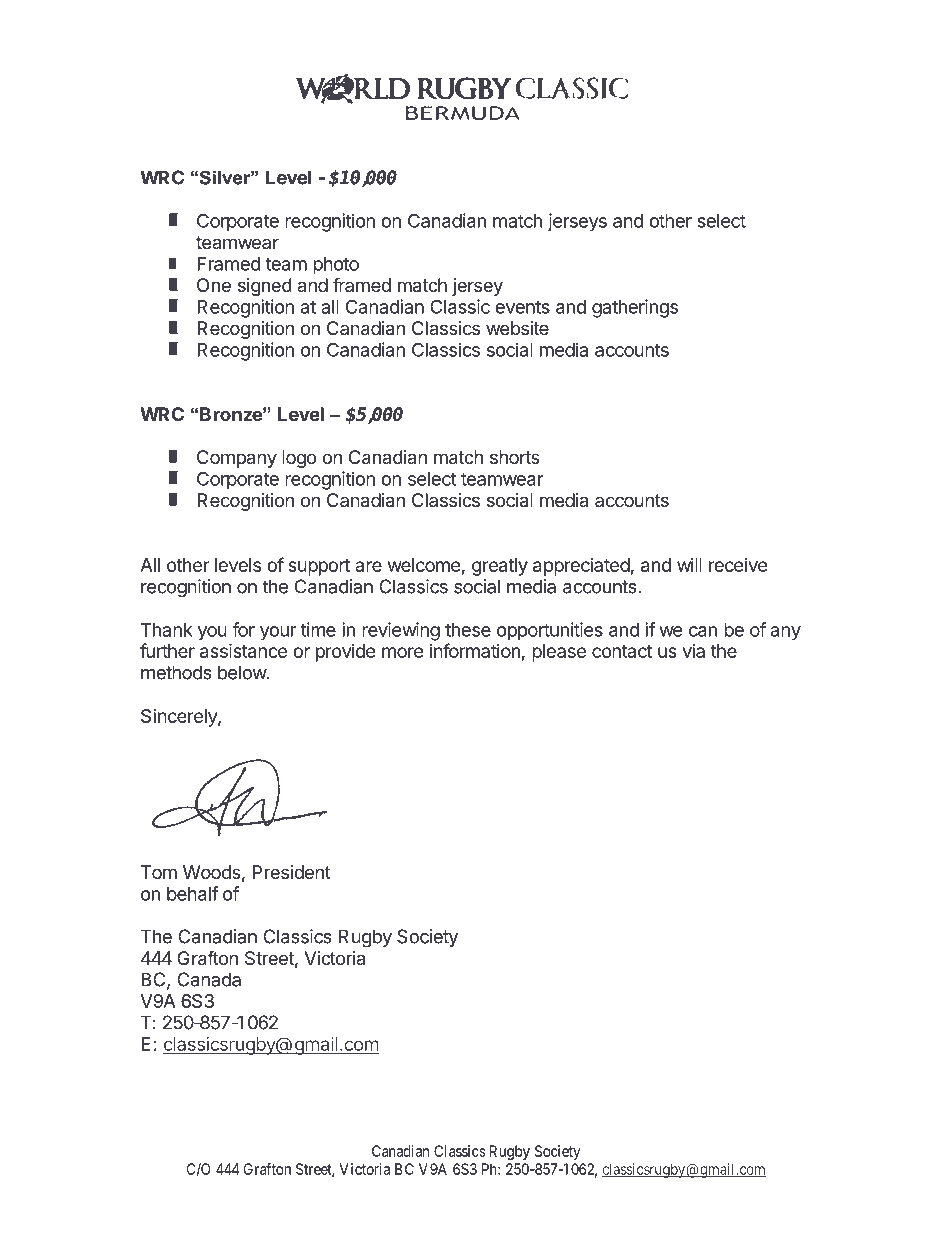 This screenshot has height=1233, width=952. What do you see at coordinates (635, 308) in the screenshot?
I see `gatherings` at bounding box center [635, 308].
